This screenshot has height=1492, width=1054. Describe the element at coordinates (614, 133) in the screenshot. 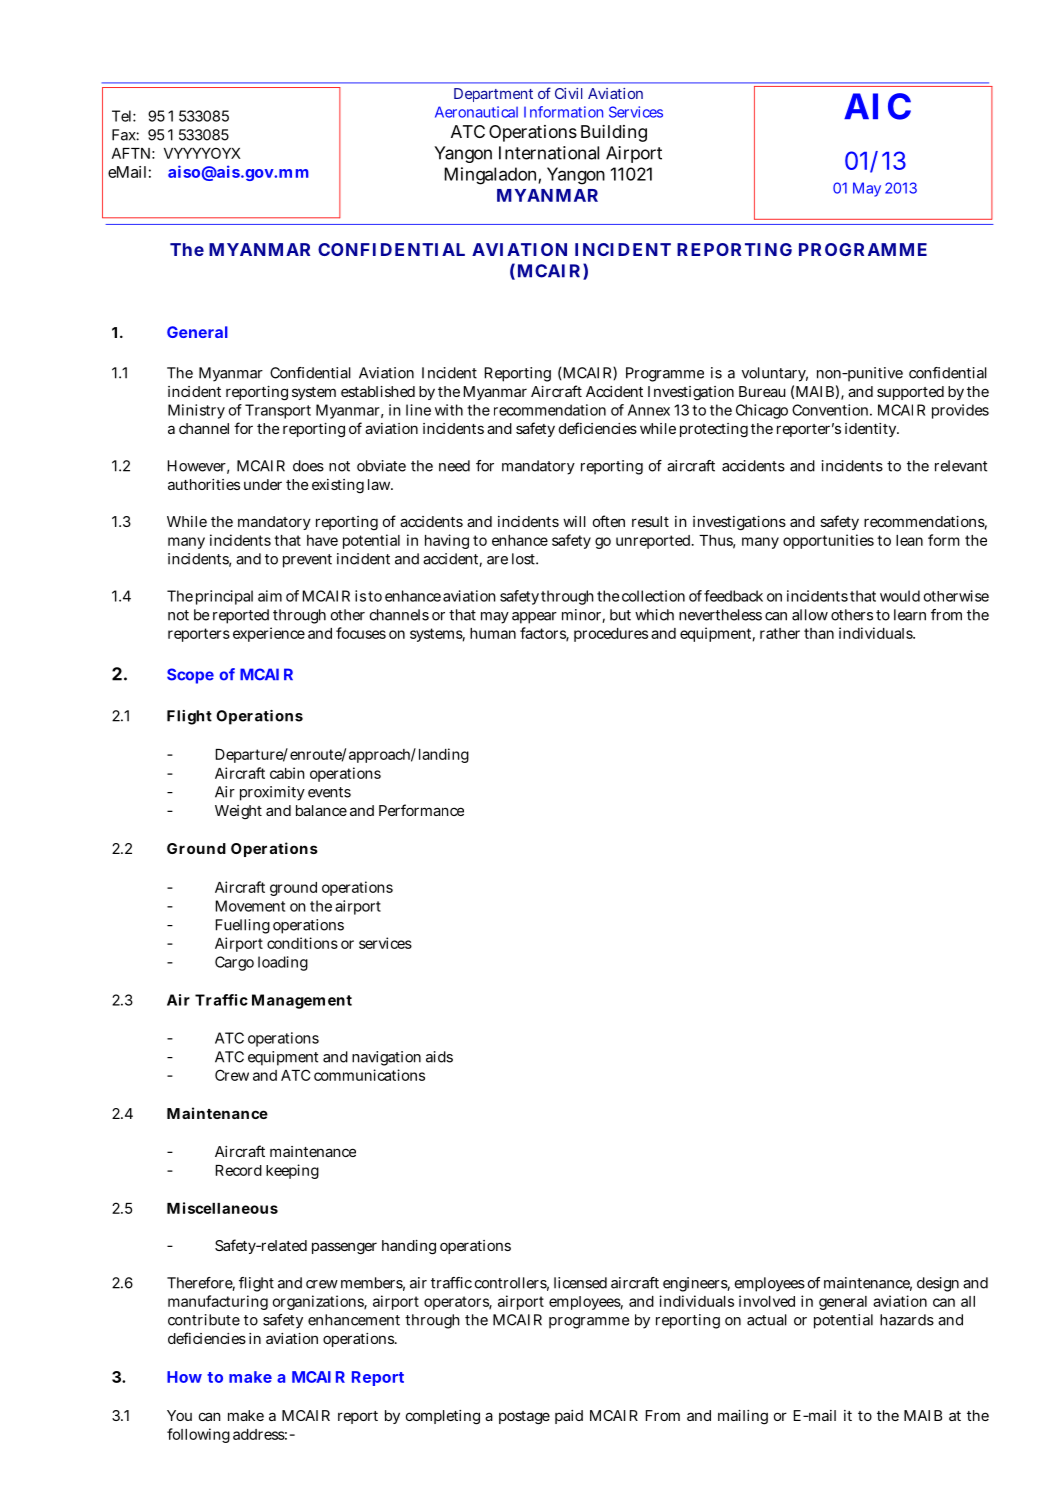

I see `Building` at that location.
